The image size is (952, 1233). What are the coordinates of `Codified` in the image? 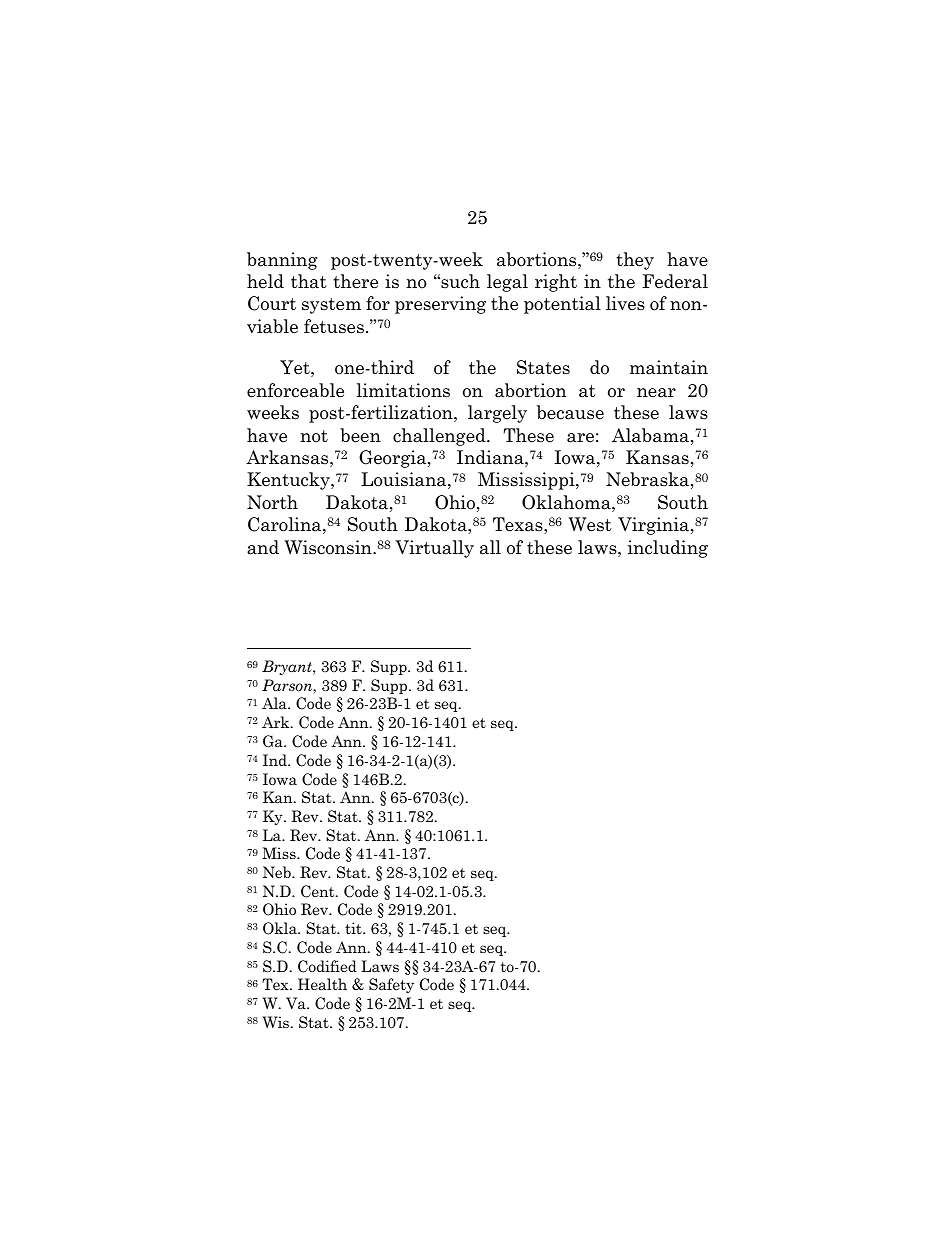 It's located at (327, 966).
